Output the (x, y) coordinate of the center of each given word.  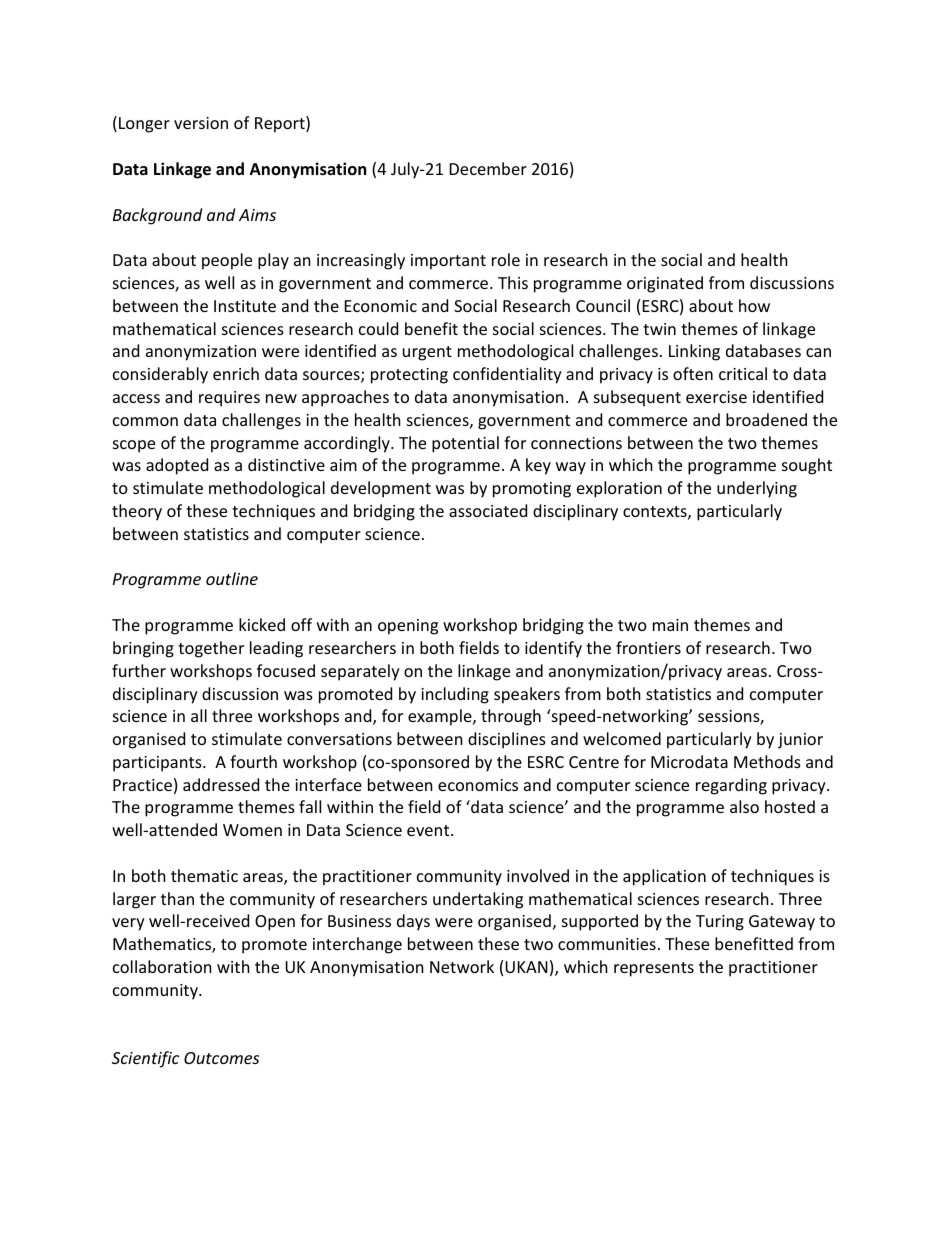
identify (553, 649)
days (413, 922)
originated (665, 284)
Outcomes (221, 1058)
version (201, 123)
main (670, 625)
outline (232, 578)
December (488, 168)
